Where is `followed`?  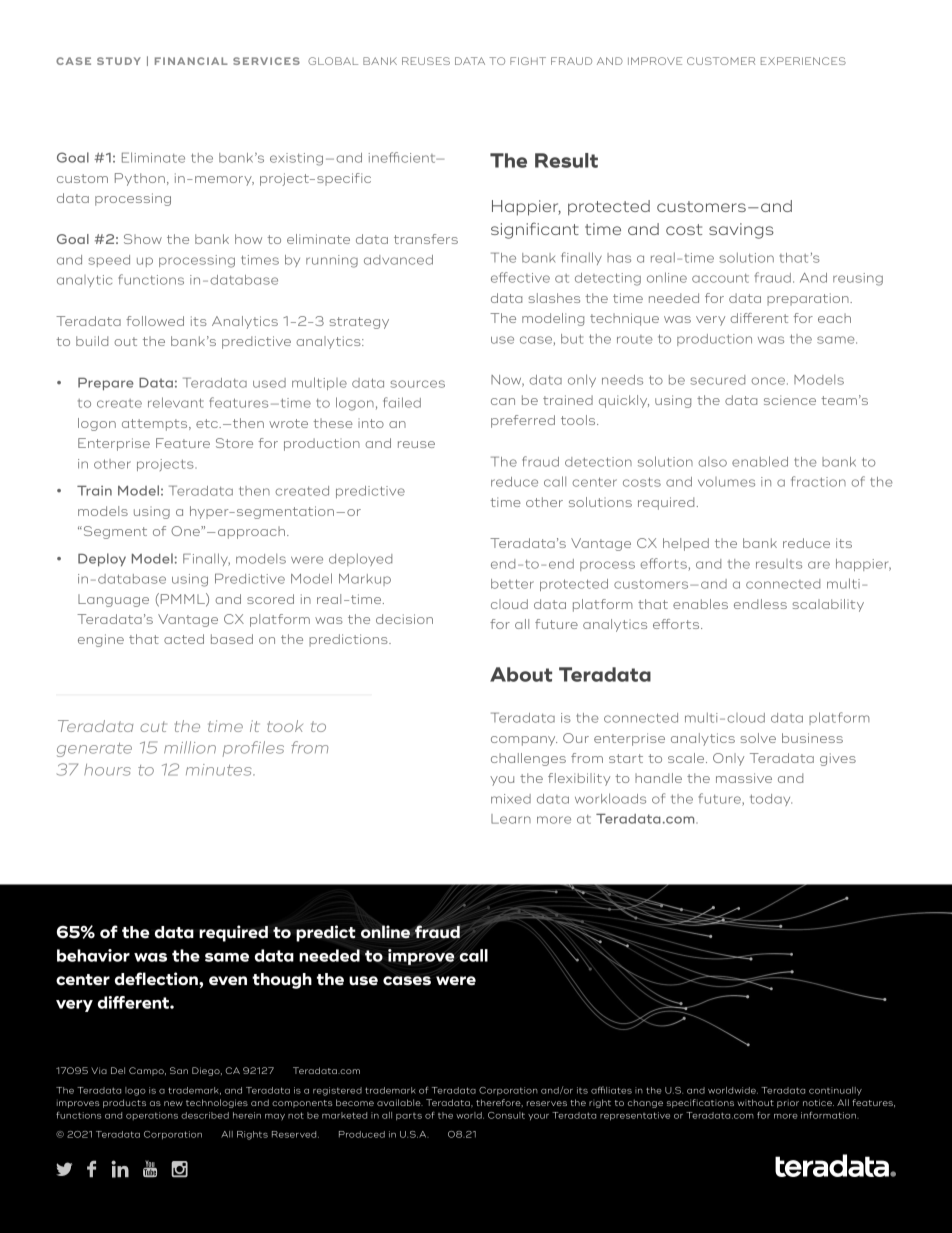
followed is located at coordinates (155, 321).
